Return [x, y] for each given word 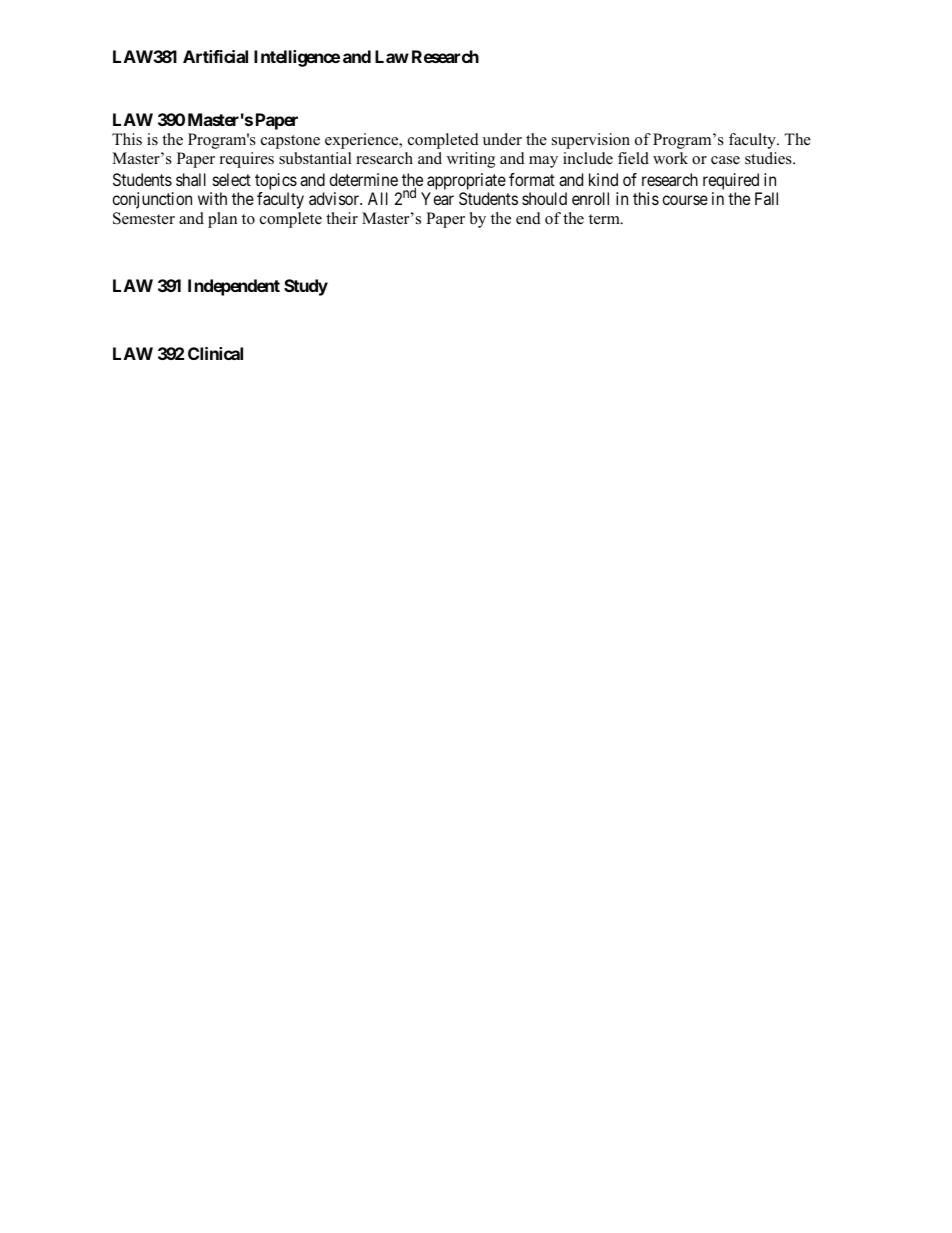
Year [437, 198]
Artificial [215, 56]
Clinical [215, 353]
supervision [591, 141]
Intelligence [297, 58]
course [685, 200]
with [212, 198]
